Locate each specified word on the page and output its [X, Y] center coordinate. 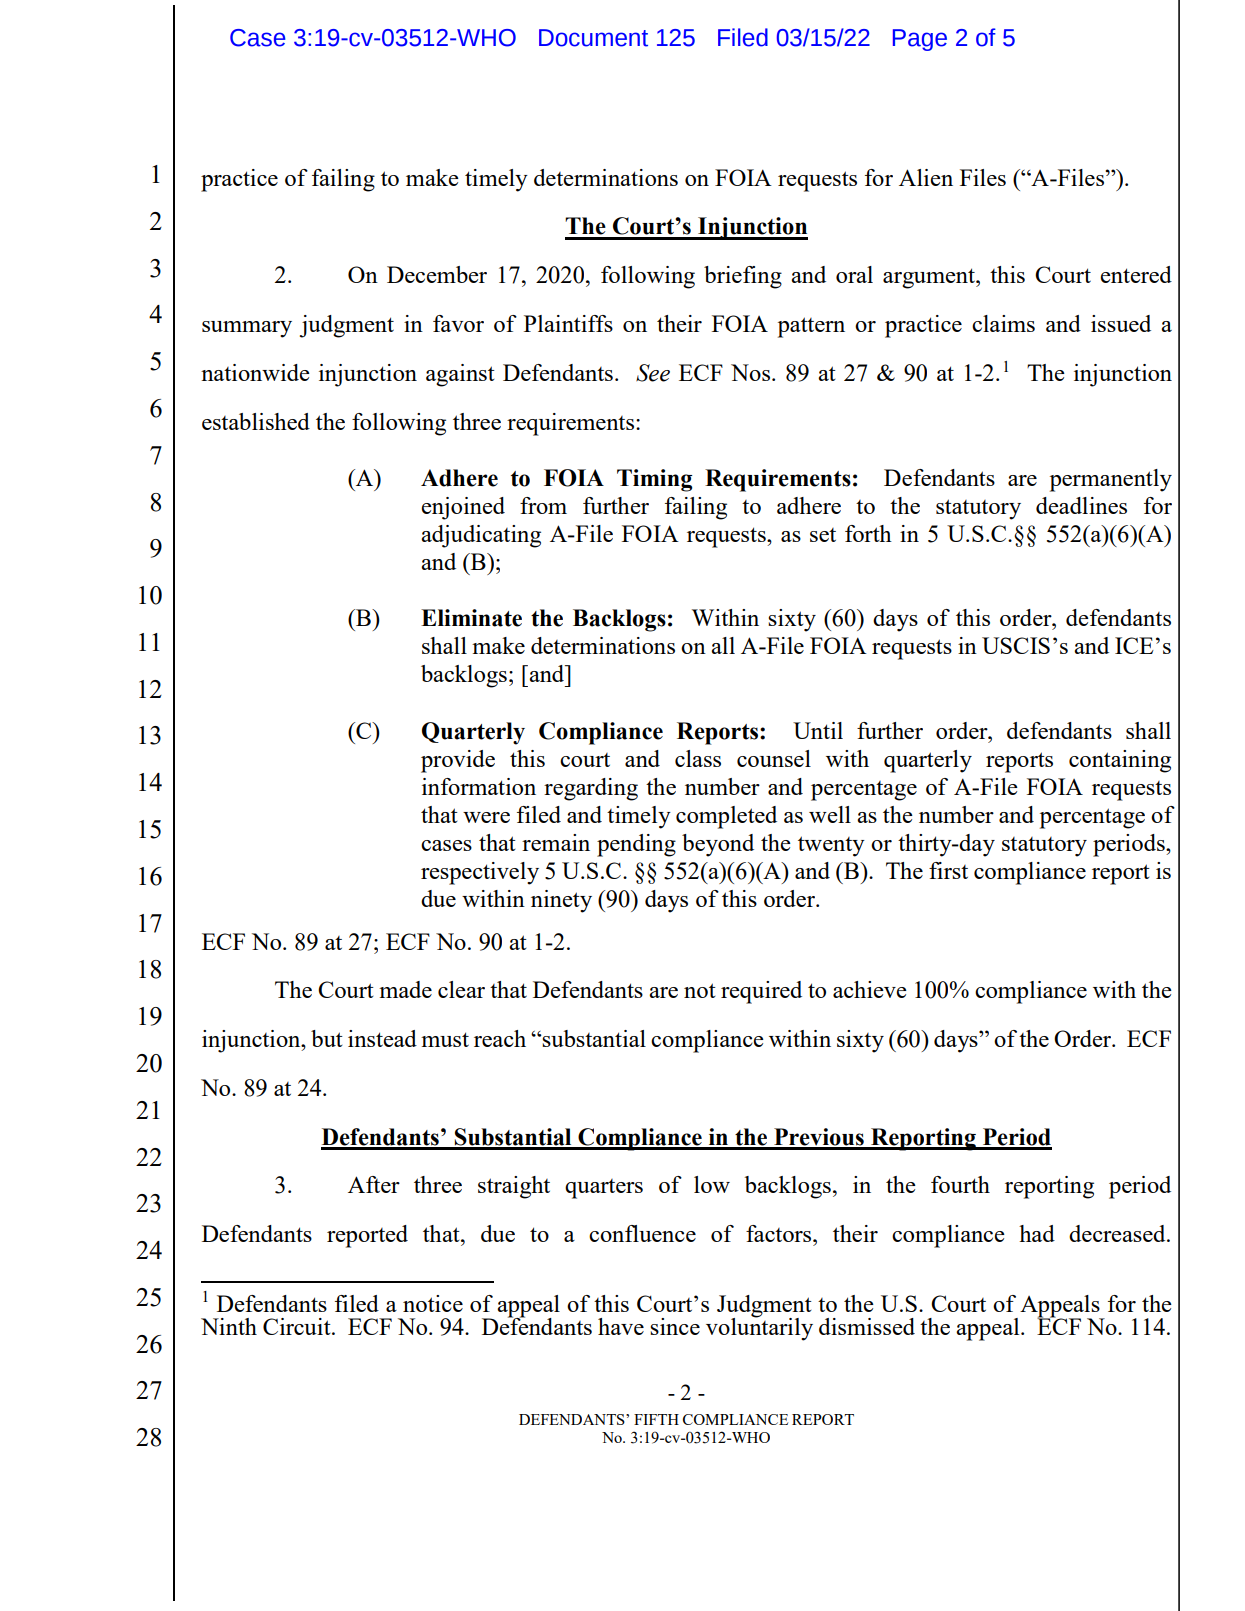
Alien [926, 177]
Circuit [298, 1326]
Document [593, 38]
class [698, 758]
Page [920, 40]
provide [458, 761]
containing [1120, 761]
